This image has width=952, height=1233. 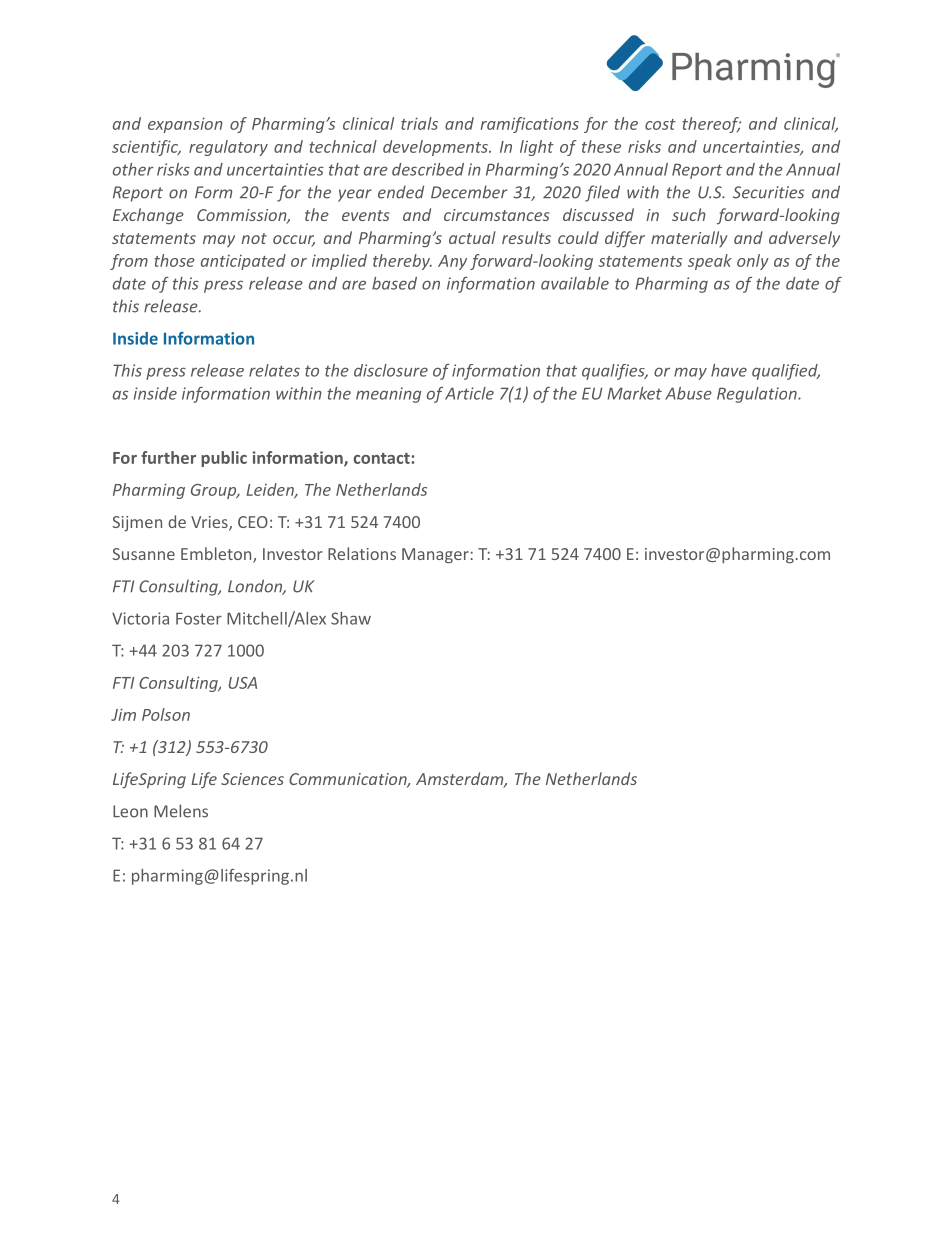 I want to click on Foster, so click(x=199, y=618).
